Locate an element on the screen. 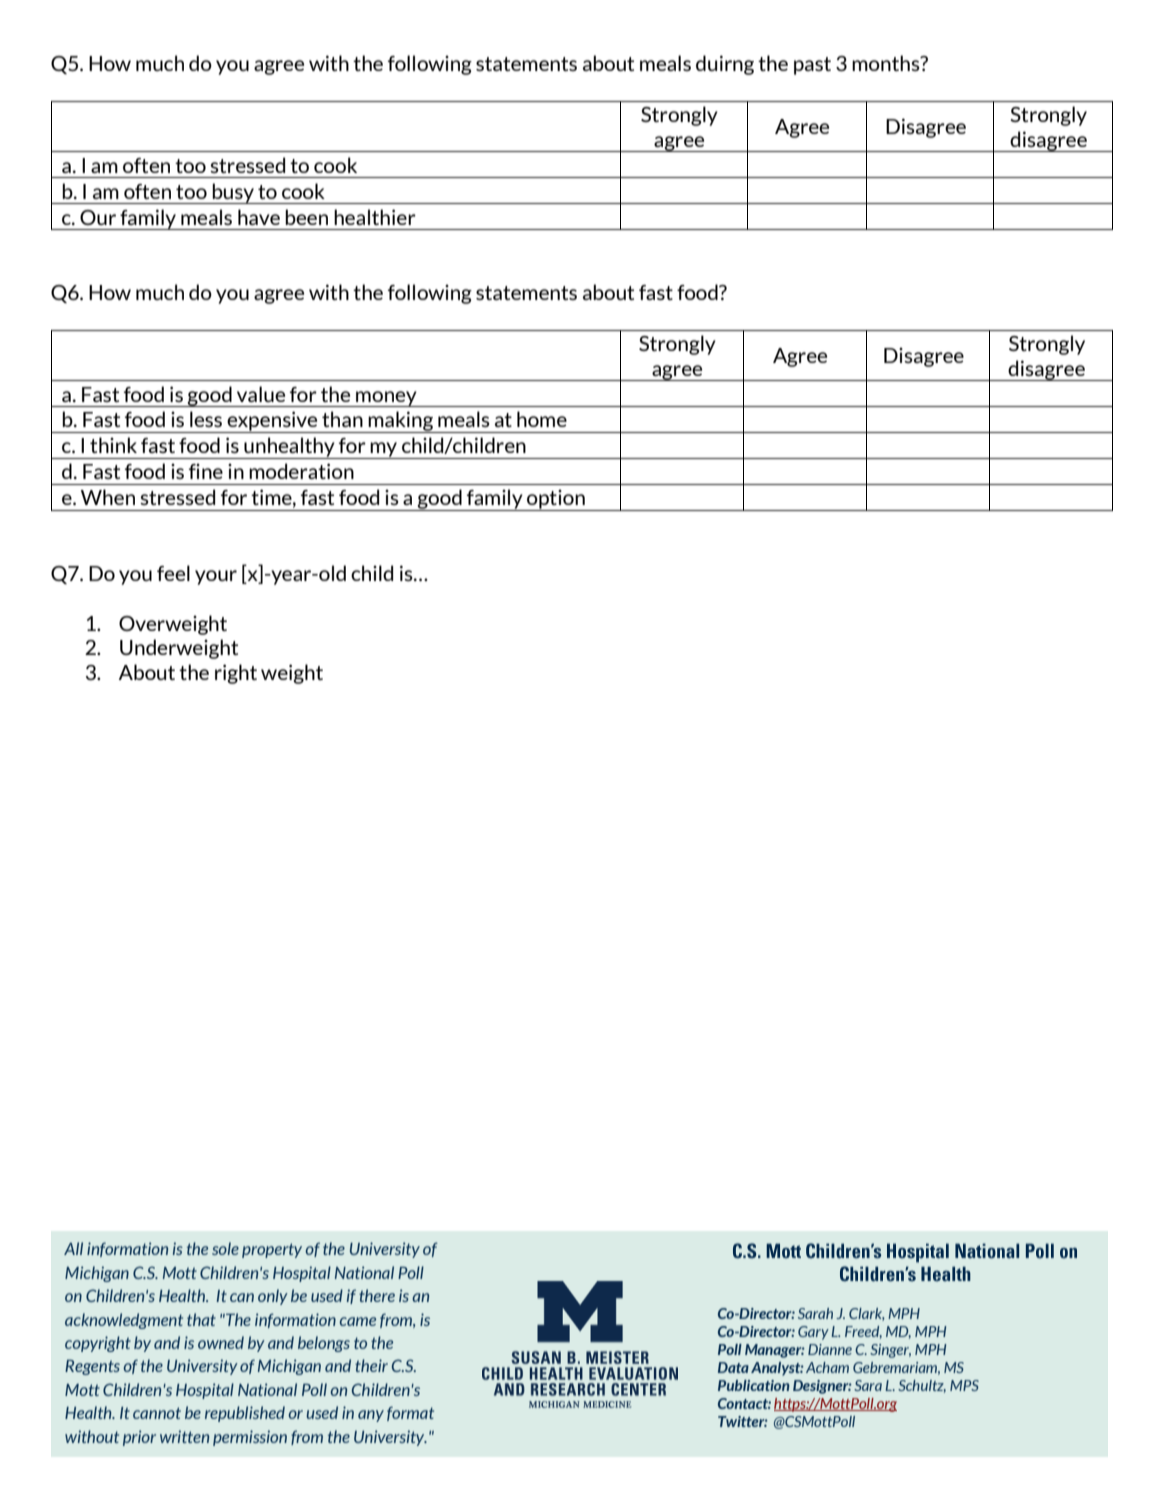  any is located at coordinates (371, 1416).
